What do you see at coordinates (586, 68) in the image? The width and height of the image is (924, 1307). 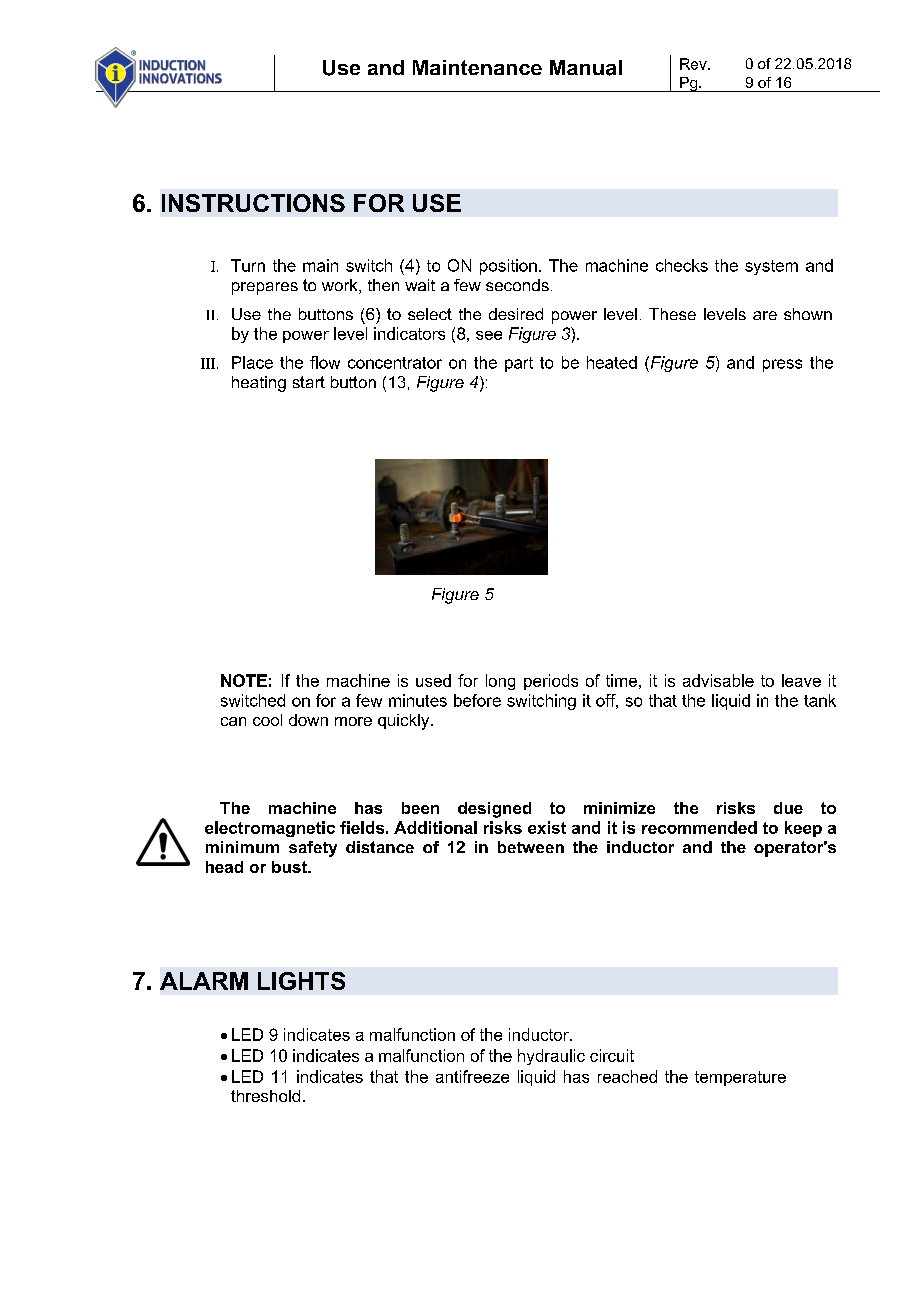 I see `Manual` at bounding box center [586, 68].
